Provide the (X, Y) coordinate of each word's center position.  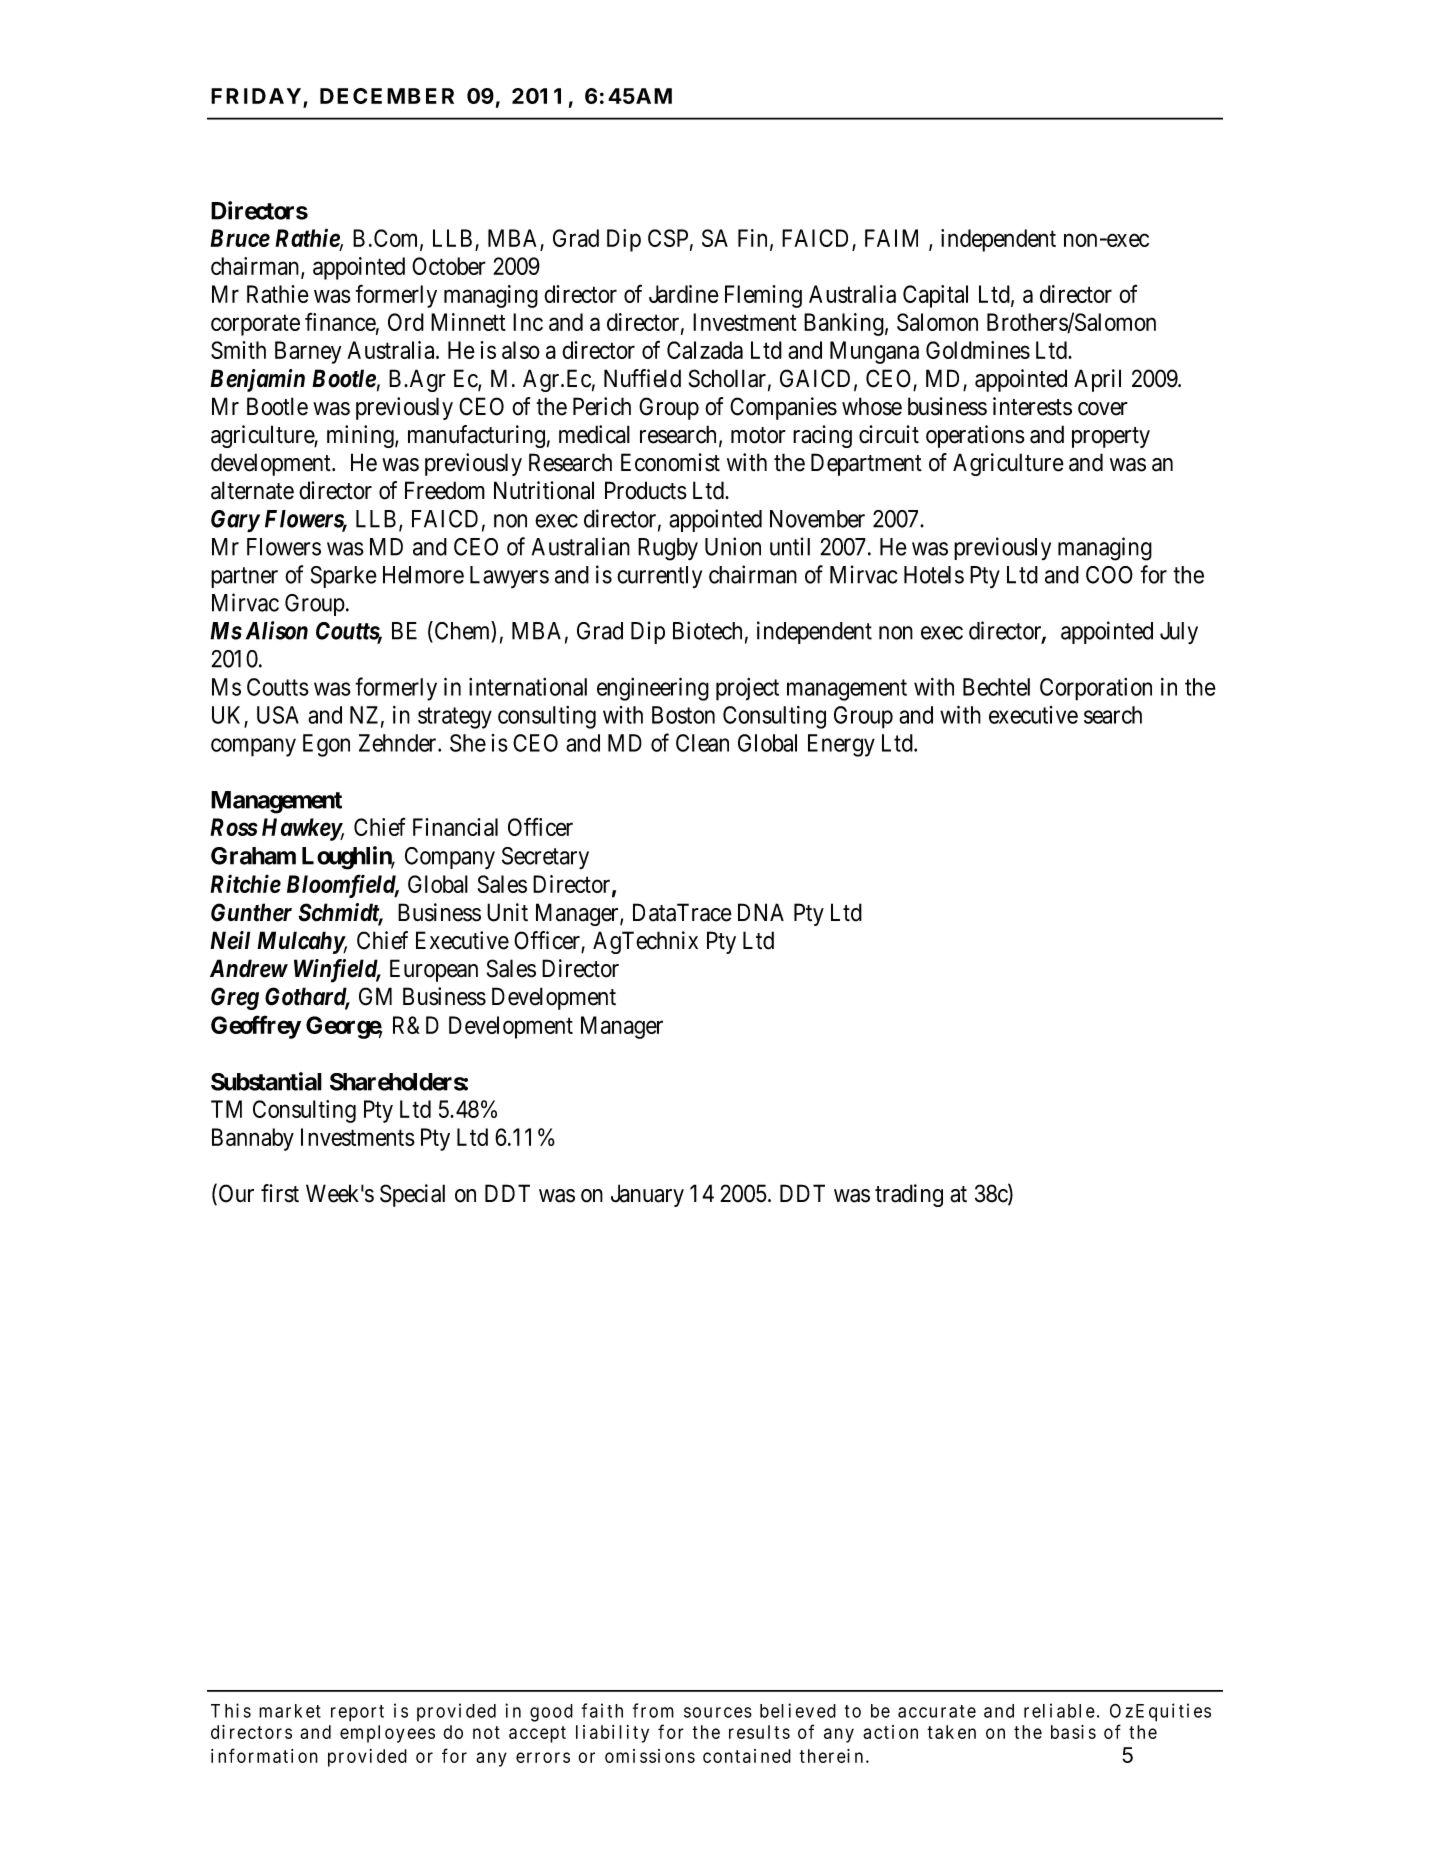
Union (733, 546)
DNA (761, 912)
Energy (841, 745)
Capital (935, 296)
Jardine (684, 294)
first (280, 1193)
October (449, 266)
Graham (253, 856)
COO (1109, 575)
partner (244, 577)
